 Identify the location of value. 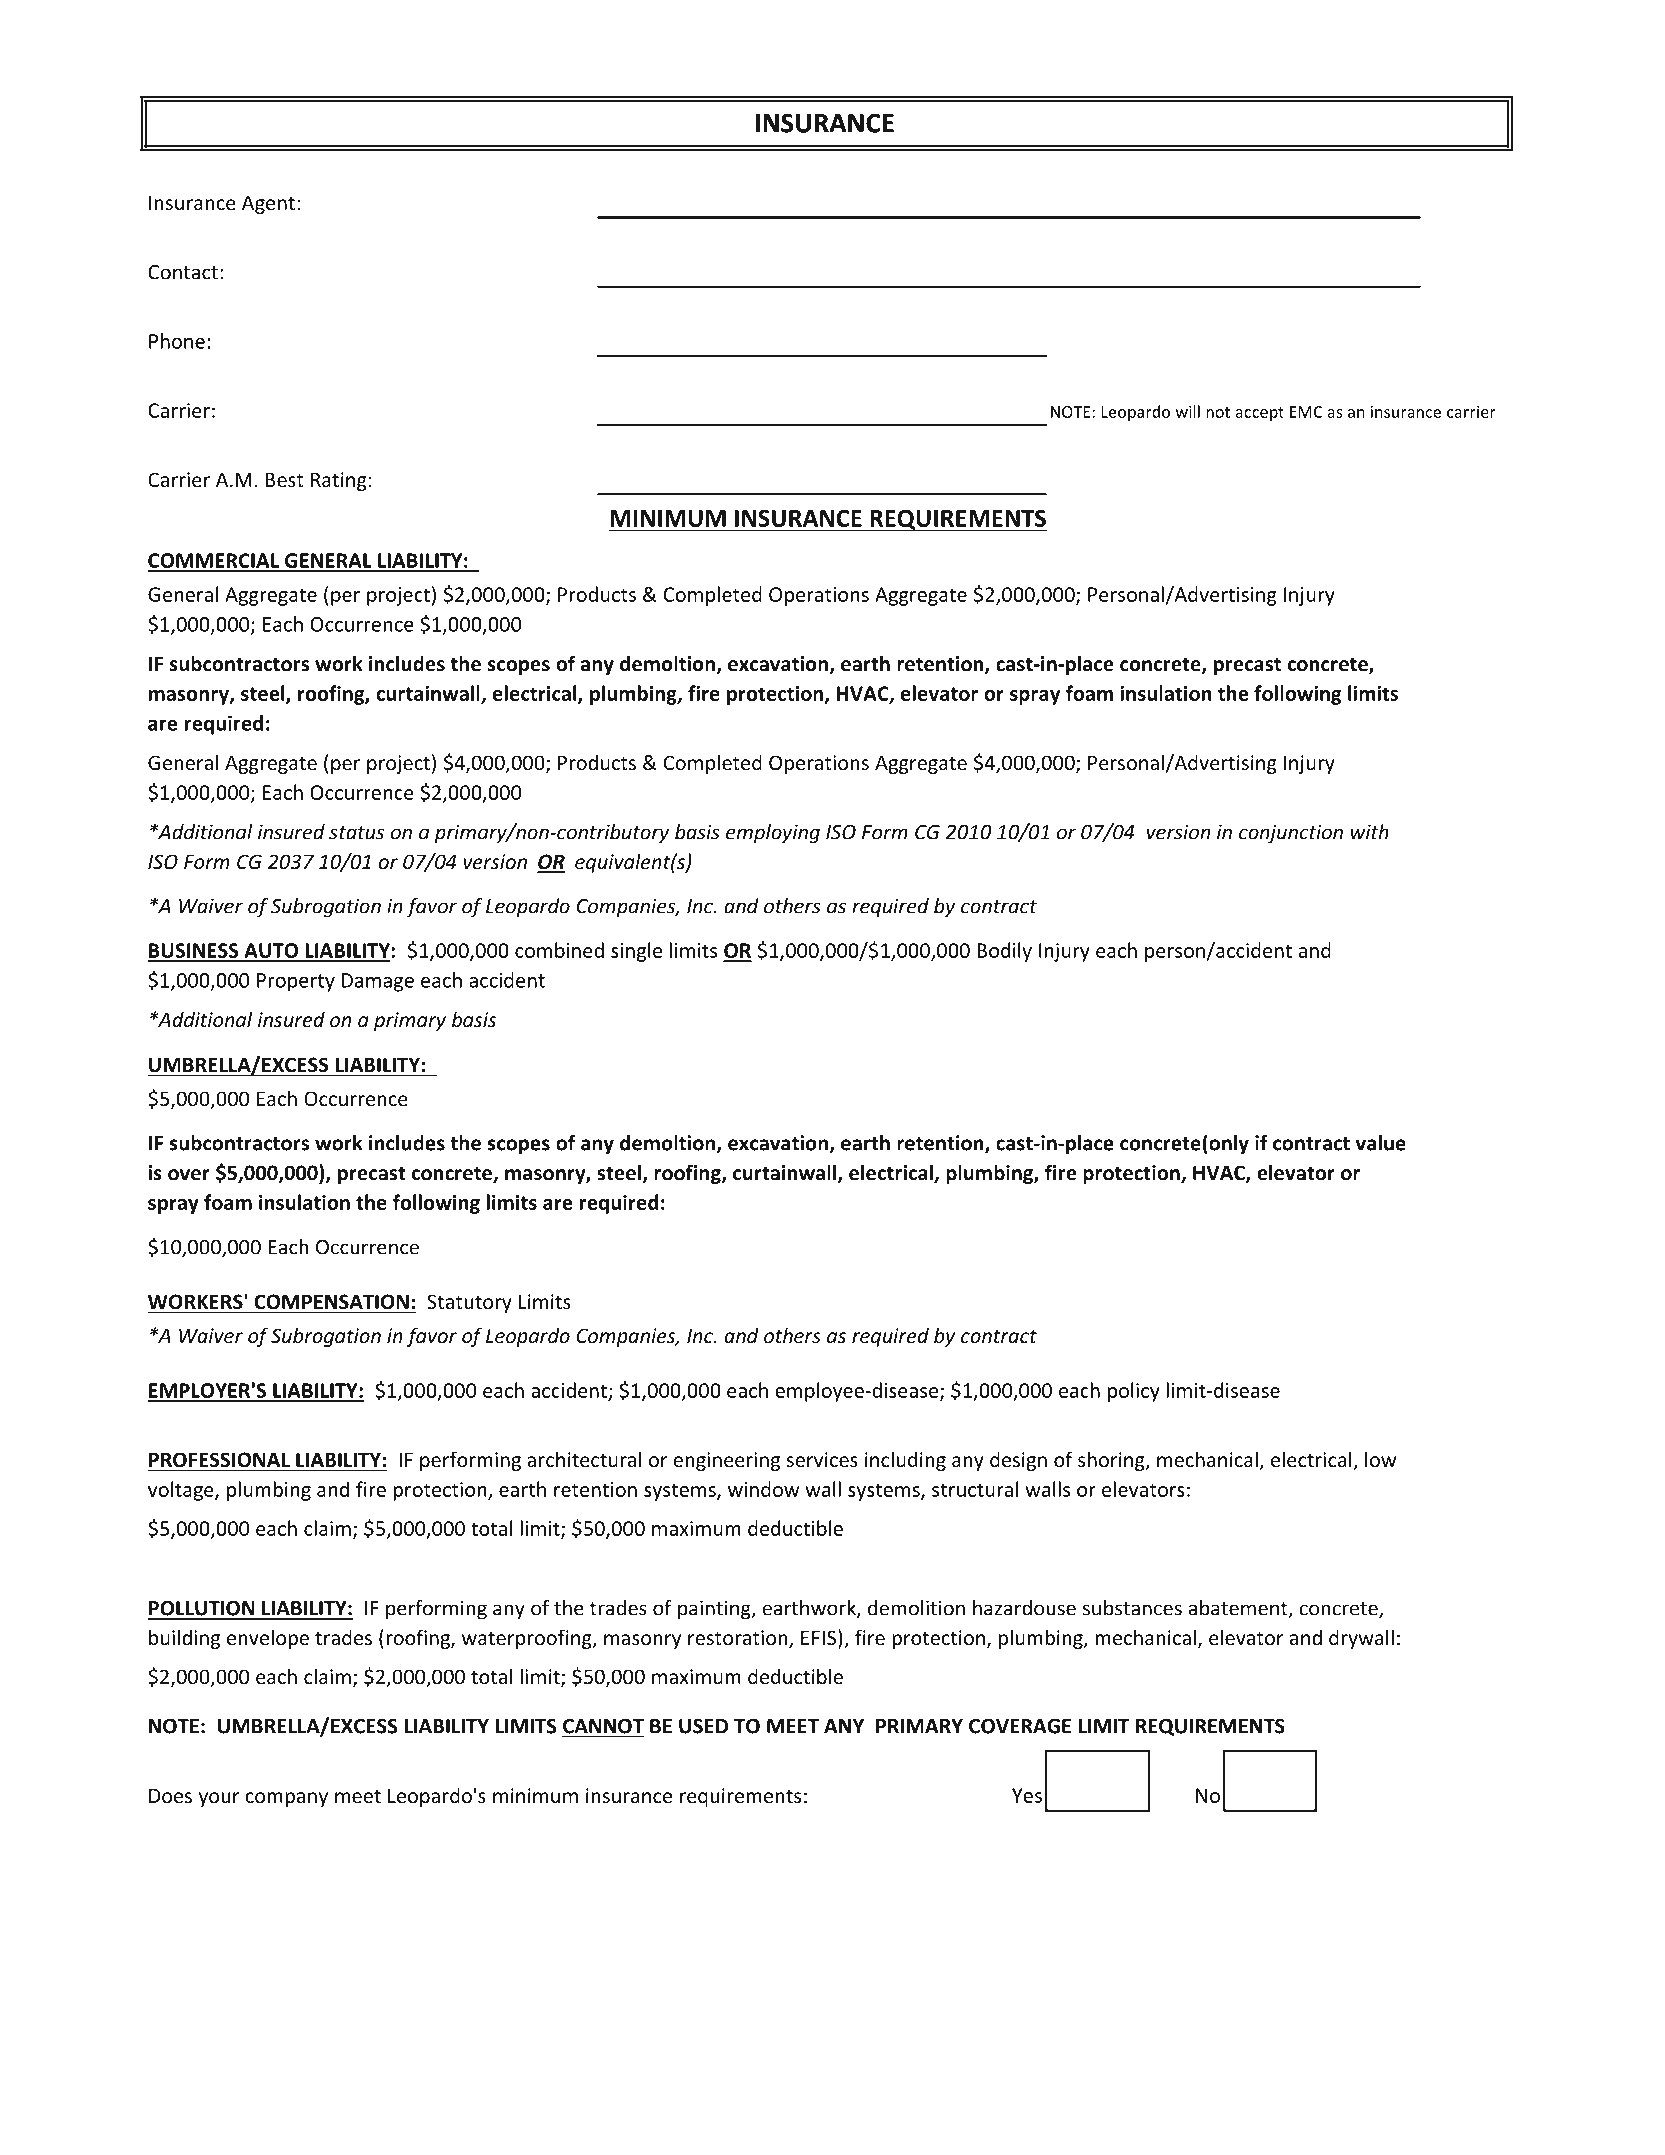
(1380, 1143).
